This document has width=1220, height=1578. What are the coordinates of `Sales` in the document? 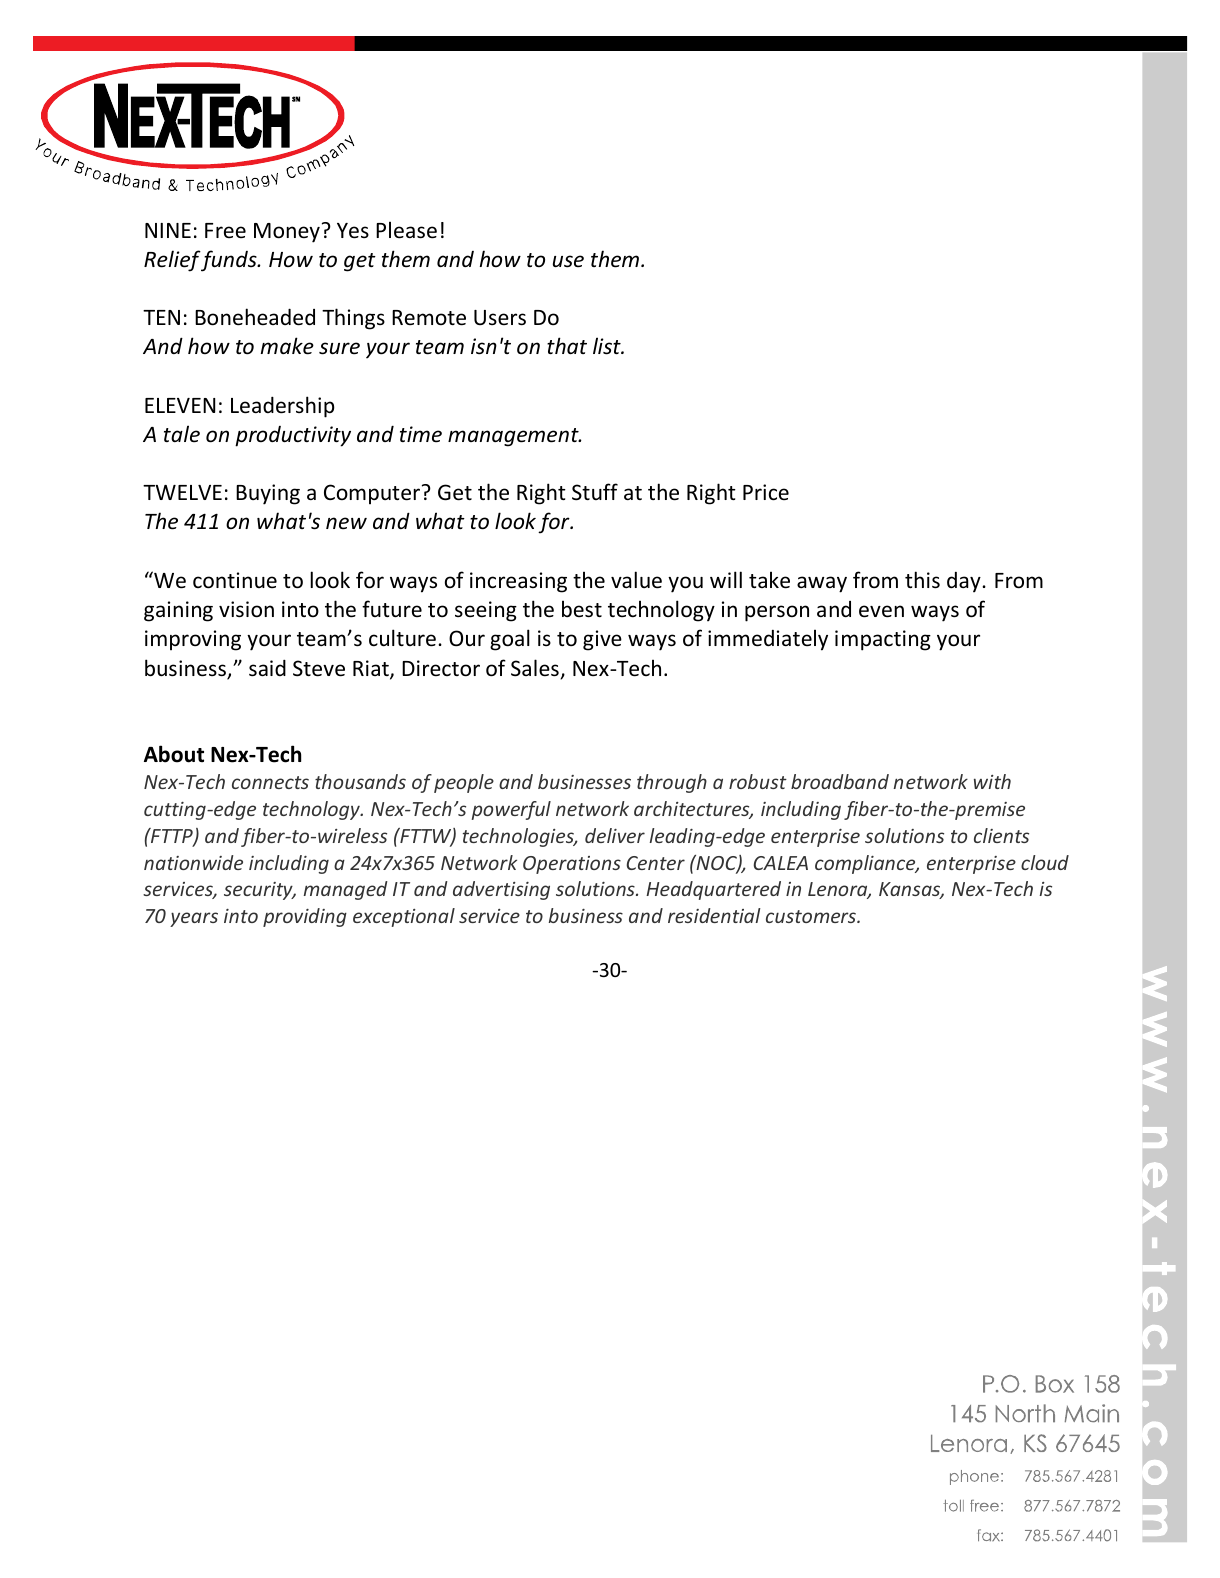 It's located at (536, 669).
